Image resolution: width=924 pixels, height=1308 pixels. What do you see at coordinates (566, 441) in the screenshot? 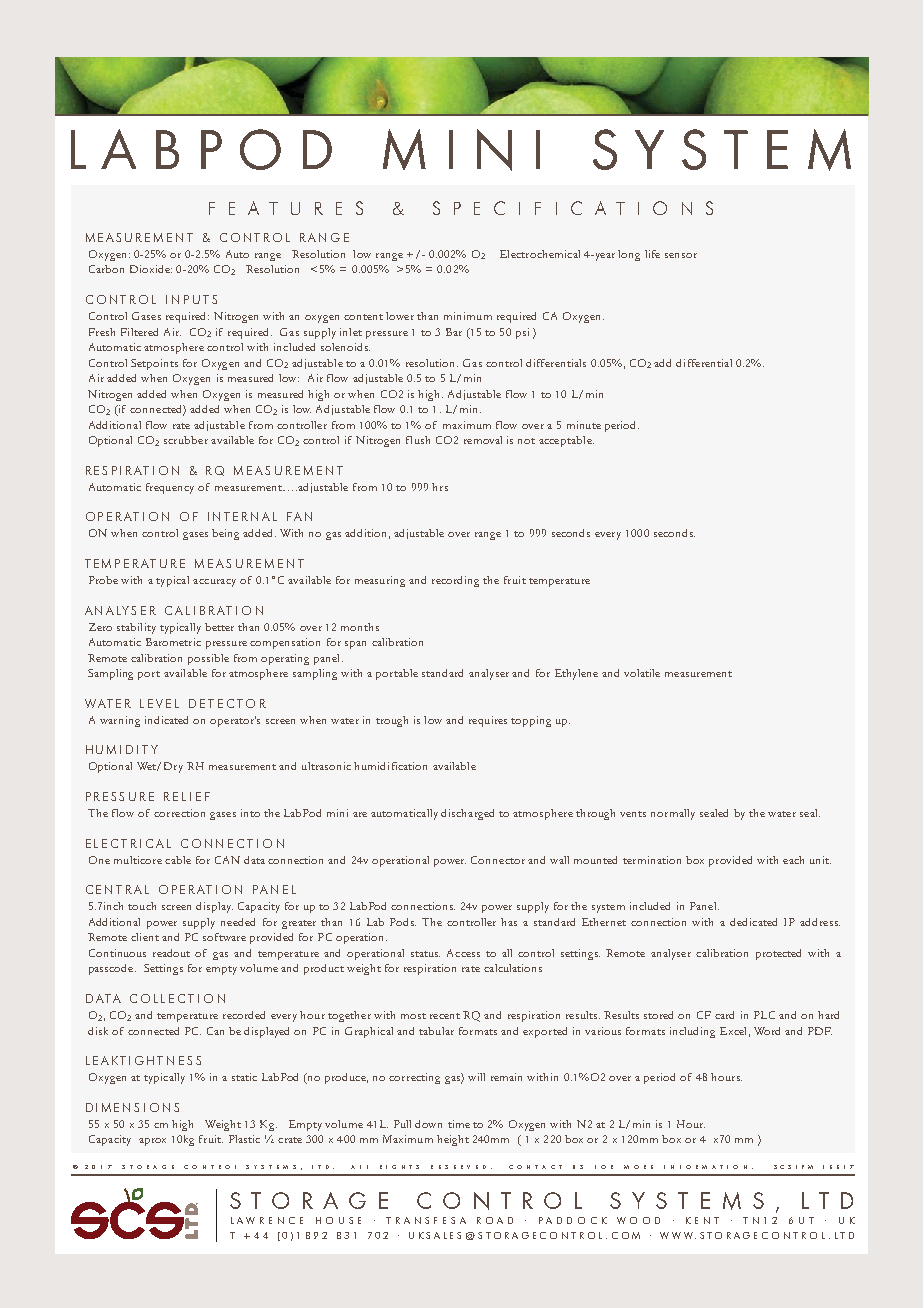
I see `acceptable` at bounding box center [566, 441].
